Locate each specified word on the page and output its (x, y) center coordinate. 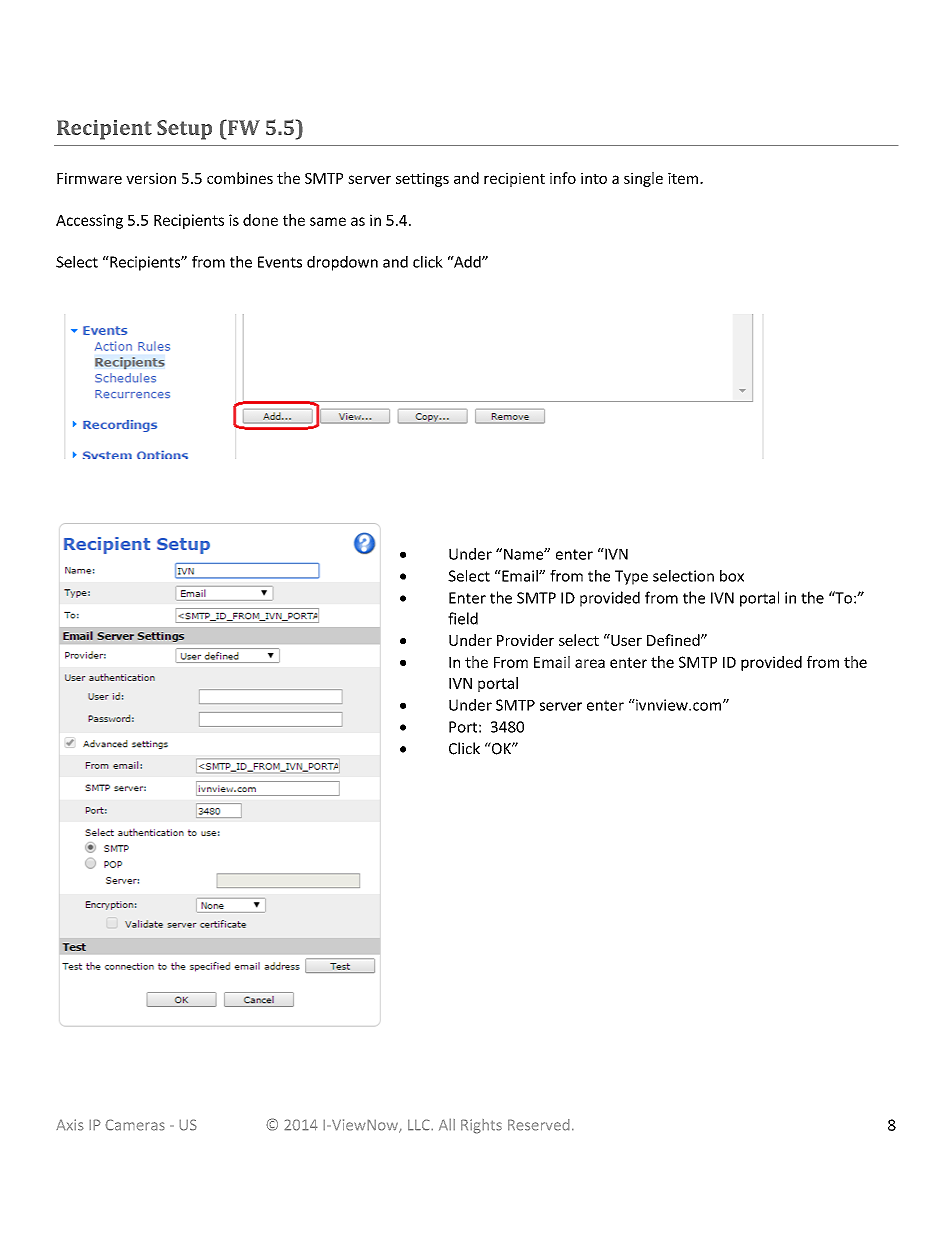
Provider (525, 640)
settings (422, 179)
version (151, 178)
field (463, 618)
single (643, 179)
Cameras (135, 1125)
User (625, 640)
